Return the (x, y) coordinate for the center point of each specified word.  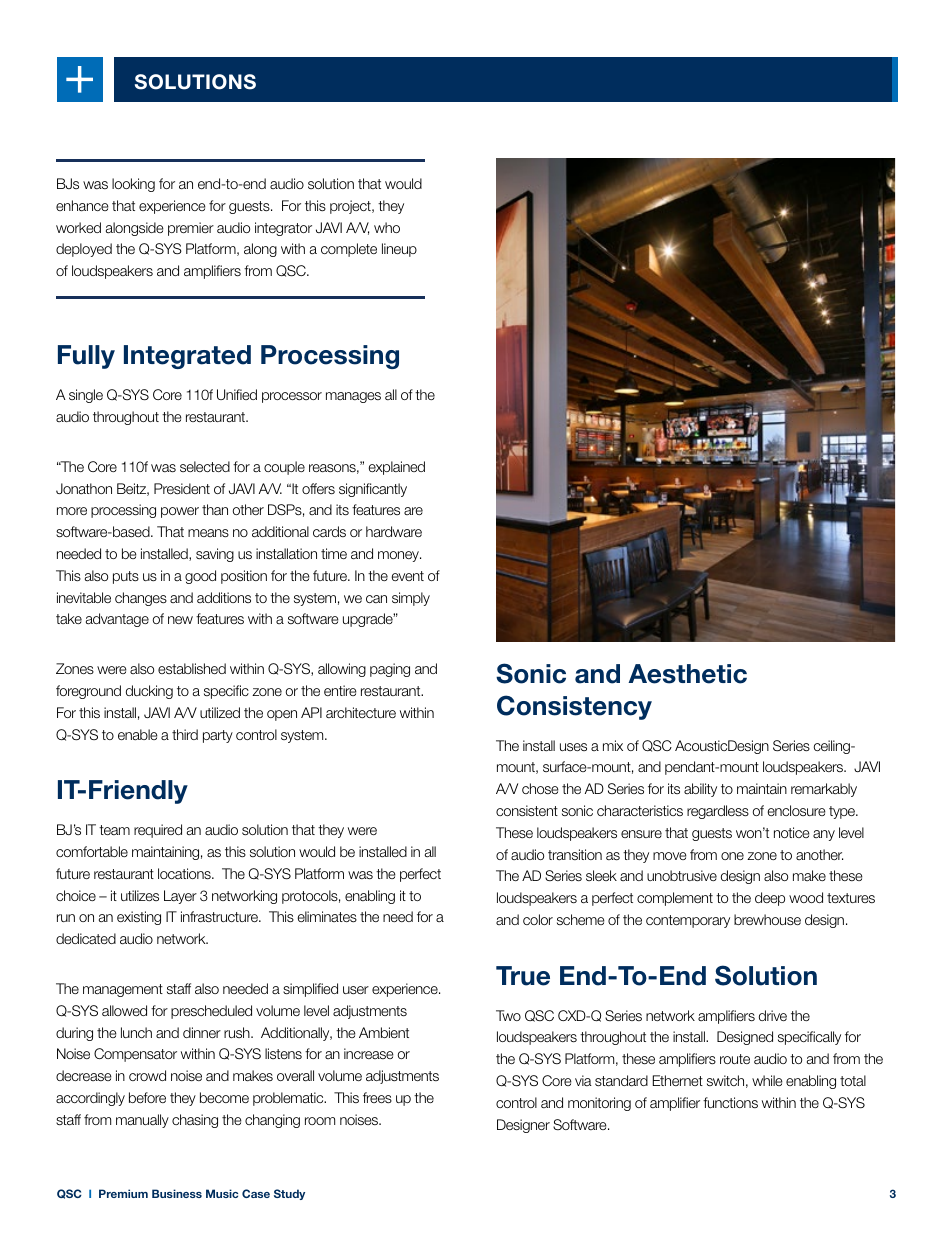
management (123, 990)
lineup (399, 250)
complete (349, 250)
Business (177, 1193)
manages (353, 397)
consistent (527, 810)
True (523, 976)
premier (191, 229)
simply (411, 599)
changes (141, 599)
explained (397, 468)
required (158, 831)
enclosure (797, 810)
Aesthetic (687, 674)
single (86, 396)
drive (773, 1015)
